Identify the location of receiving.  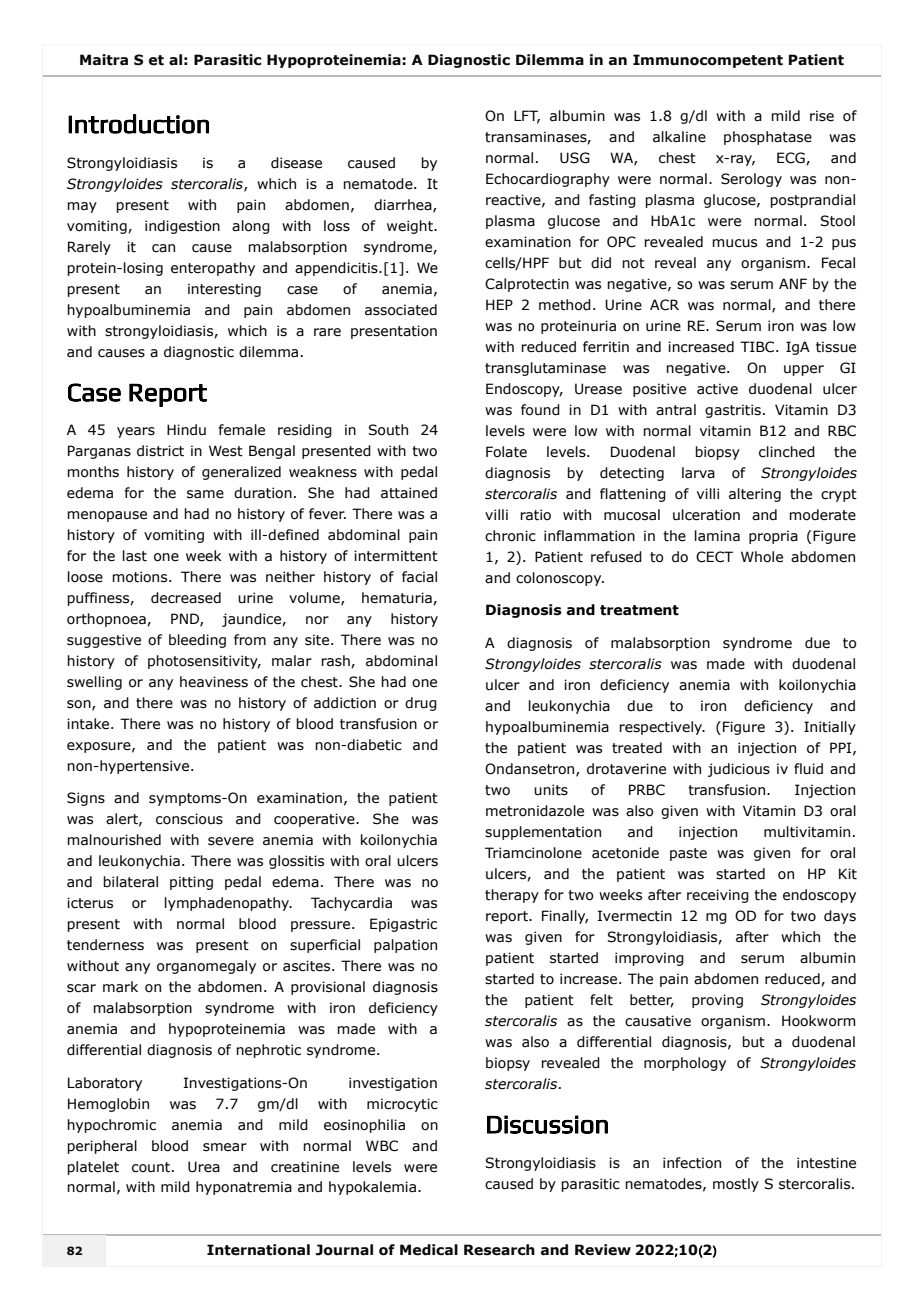
(718, 896).
